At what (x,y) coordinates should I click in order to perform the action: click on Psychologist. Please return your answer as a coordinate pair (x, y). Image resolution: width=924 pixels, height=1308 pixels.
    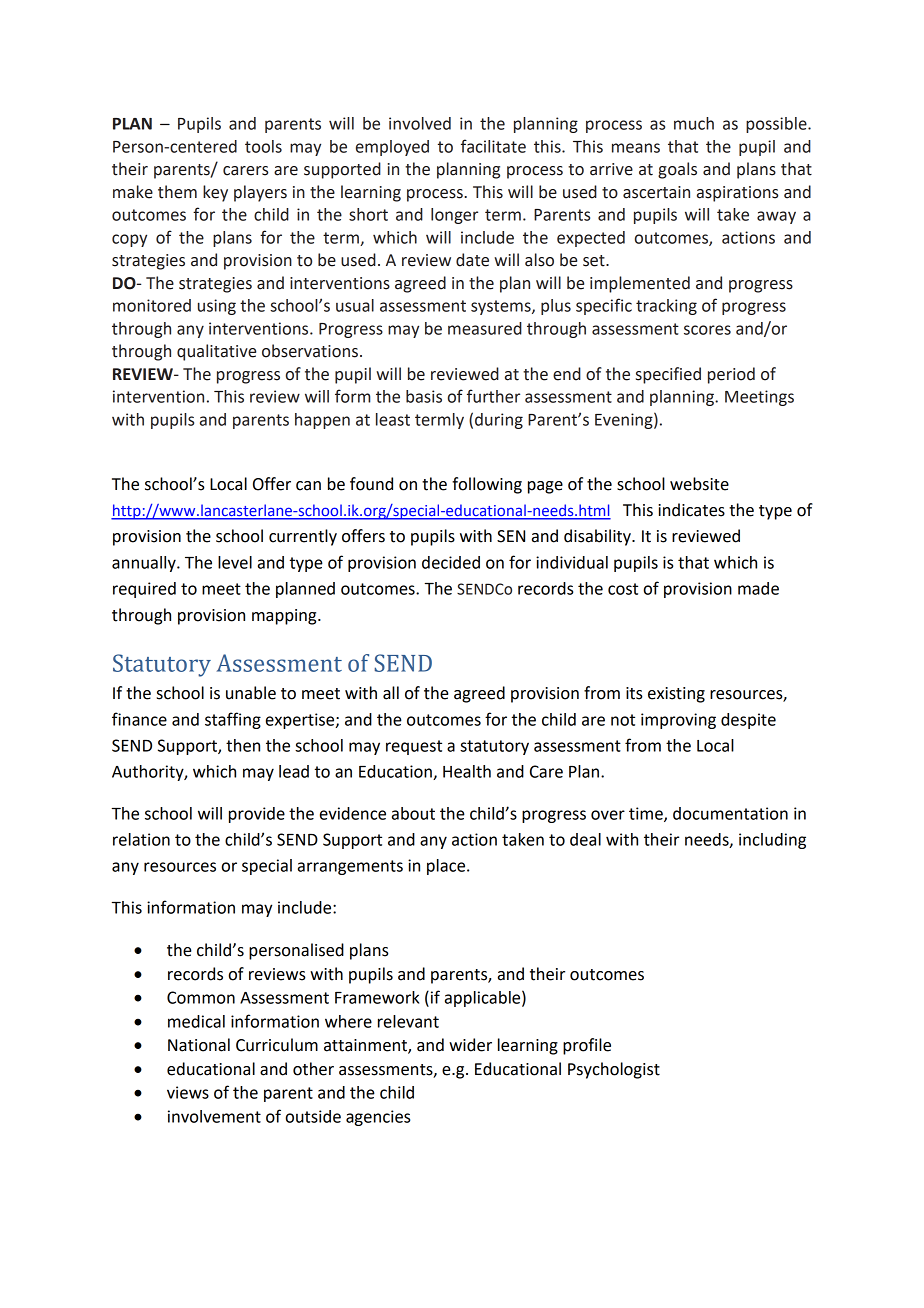
    Looking at the image, I should click on (614, 1070).
